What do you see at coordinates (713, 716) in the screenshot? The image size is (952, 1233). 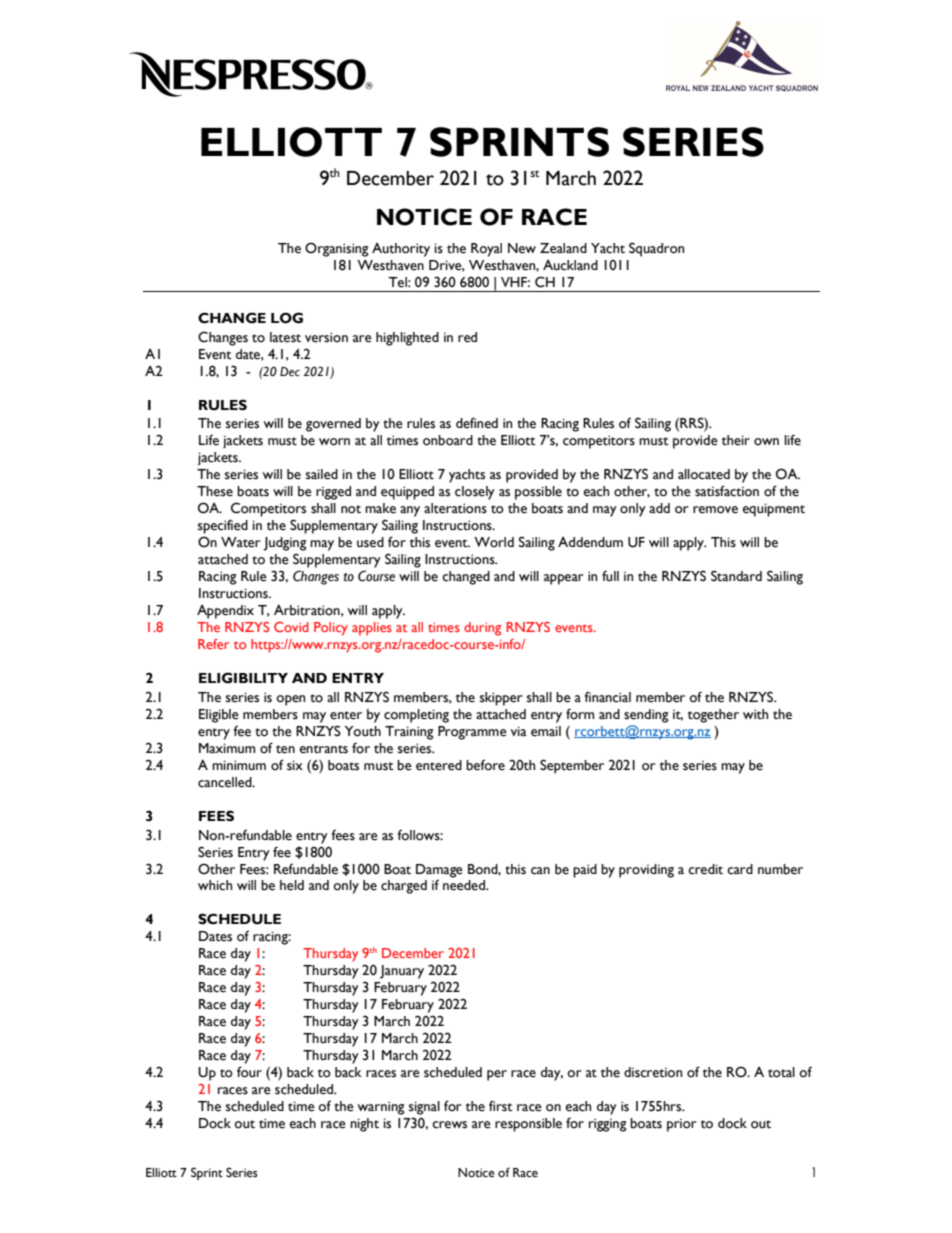 I see `together` at bounding box center [713, 716].
